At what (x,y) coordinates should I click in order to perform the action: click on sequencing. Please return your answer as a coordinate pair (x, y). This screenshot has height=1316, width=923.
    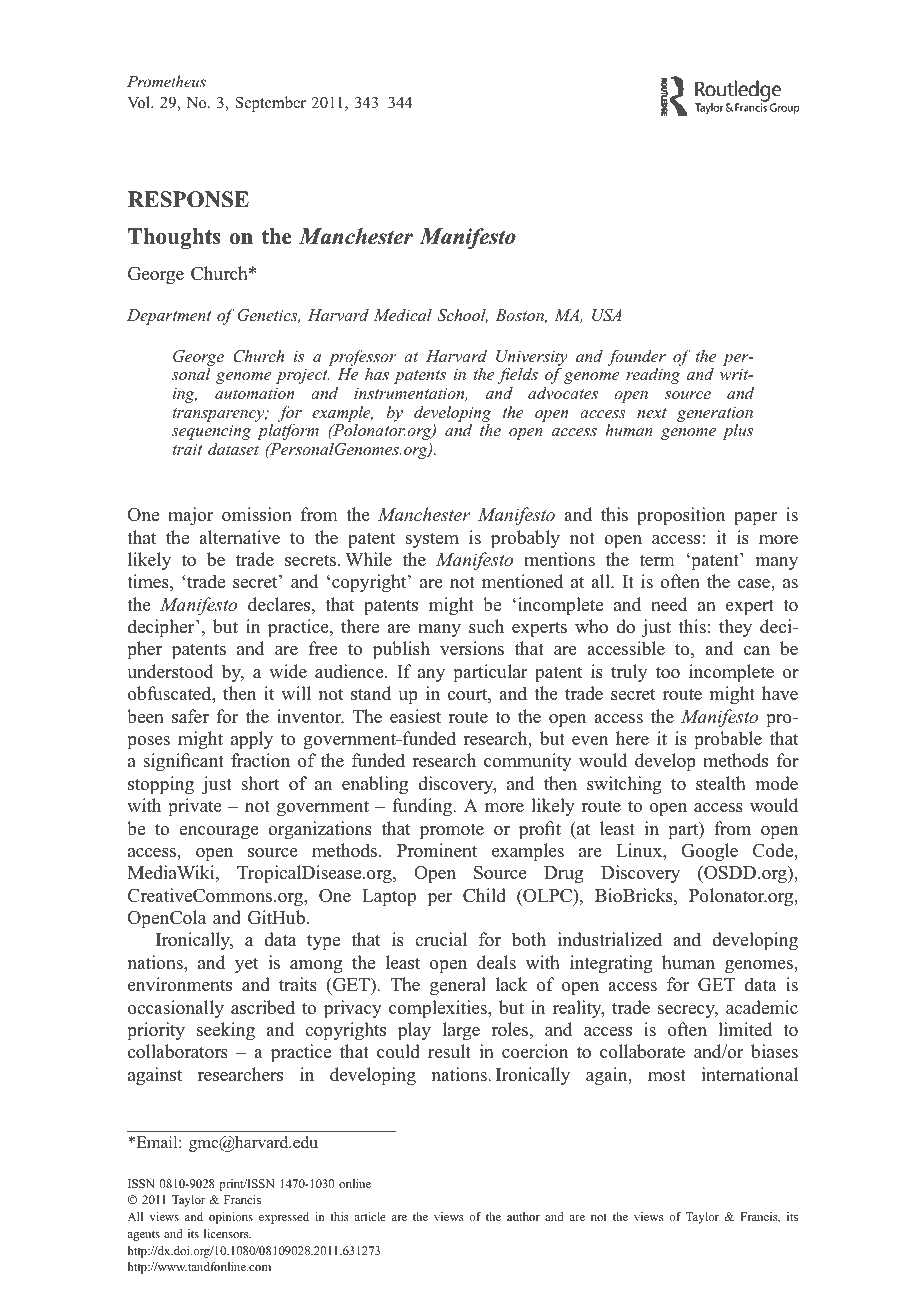
    Looking at the image, I should click on (211, 432).
